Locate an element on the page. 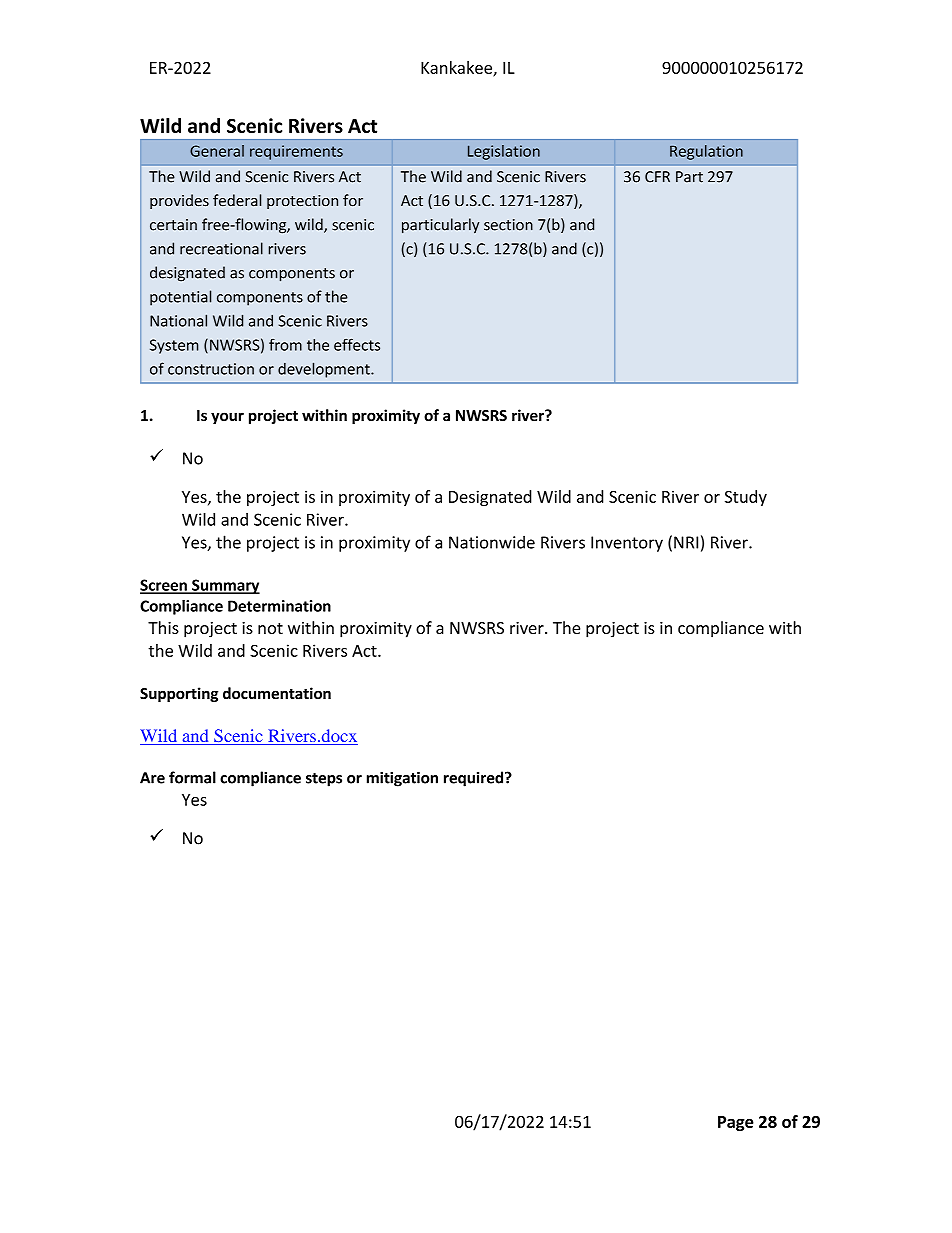 The width and height of the page is (952, 1233). CFR is located at coordinates (657, 177).
